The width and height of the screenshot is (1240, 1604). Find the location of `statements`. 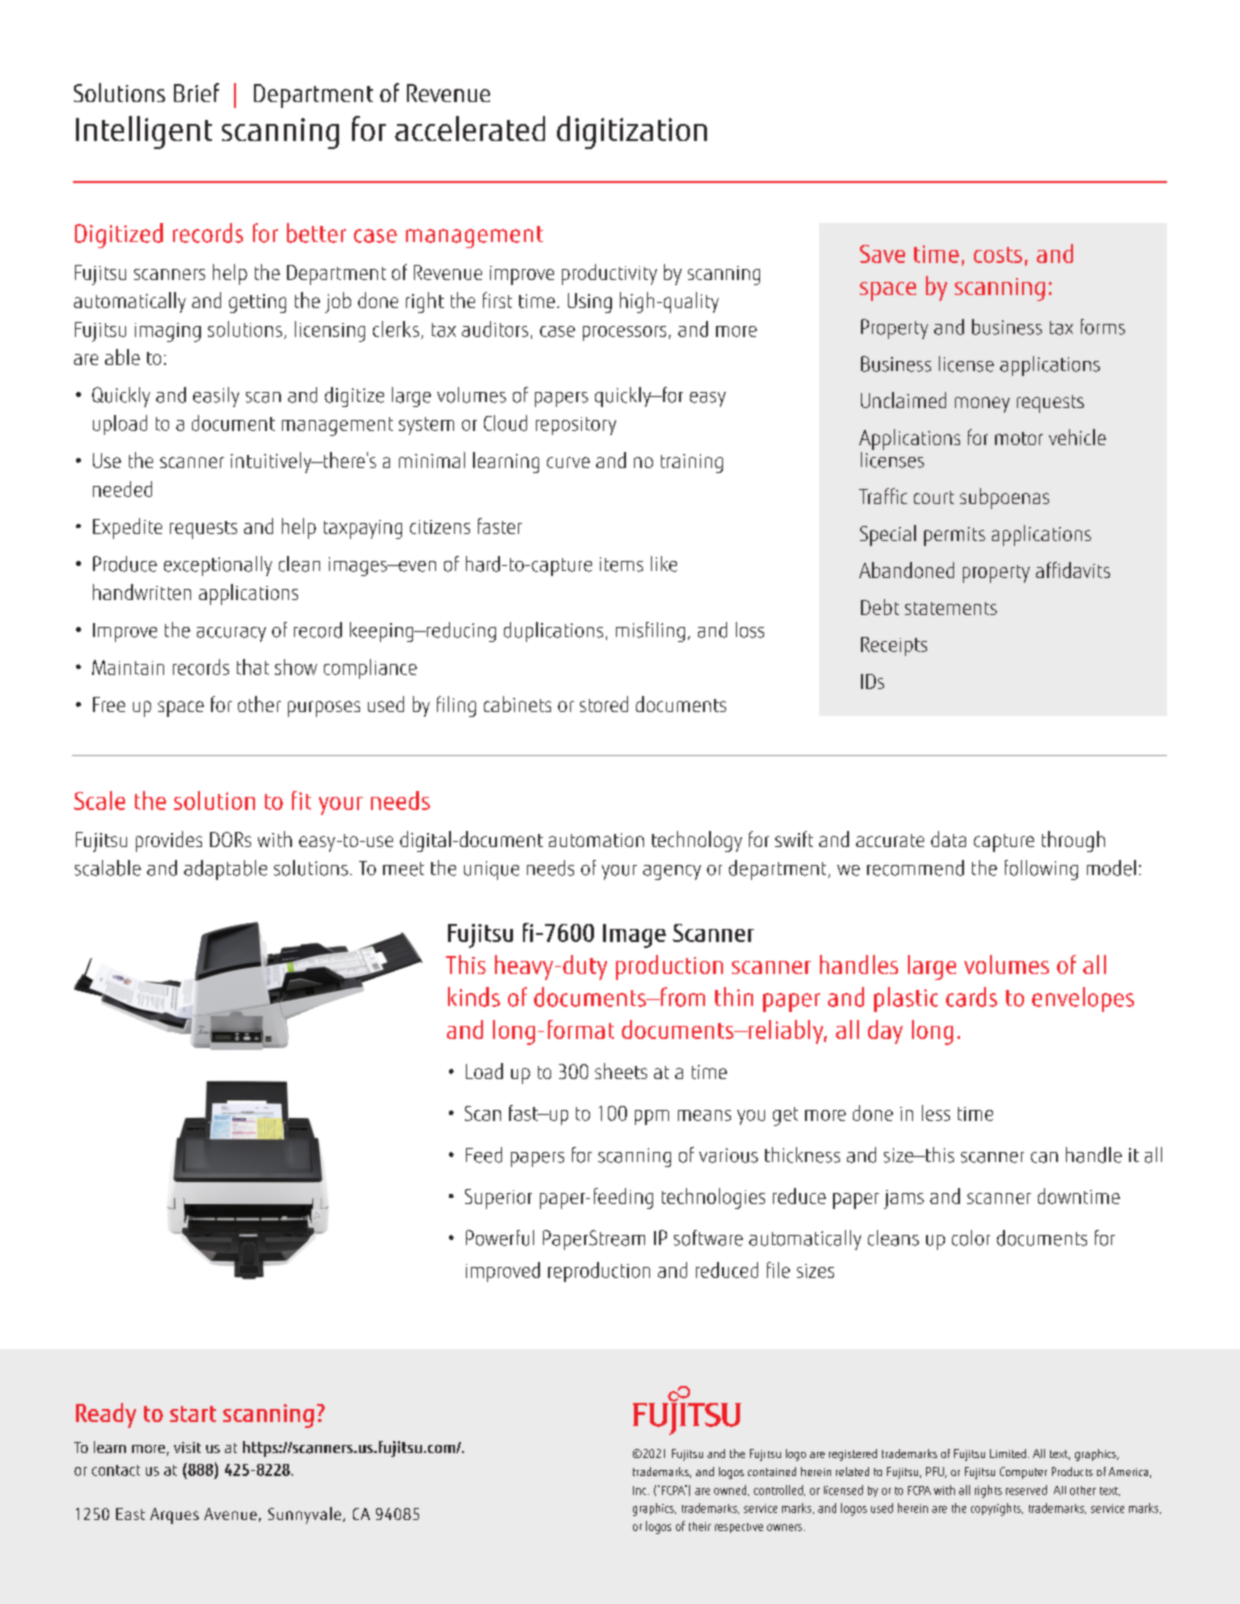

statements is located at coordinates (951, 608).
